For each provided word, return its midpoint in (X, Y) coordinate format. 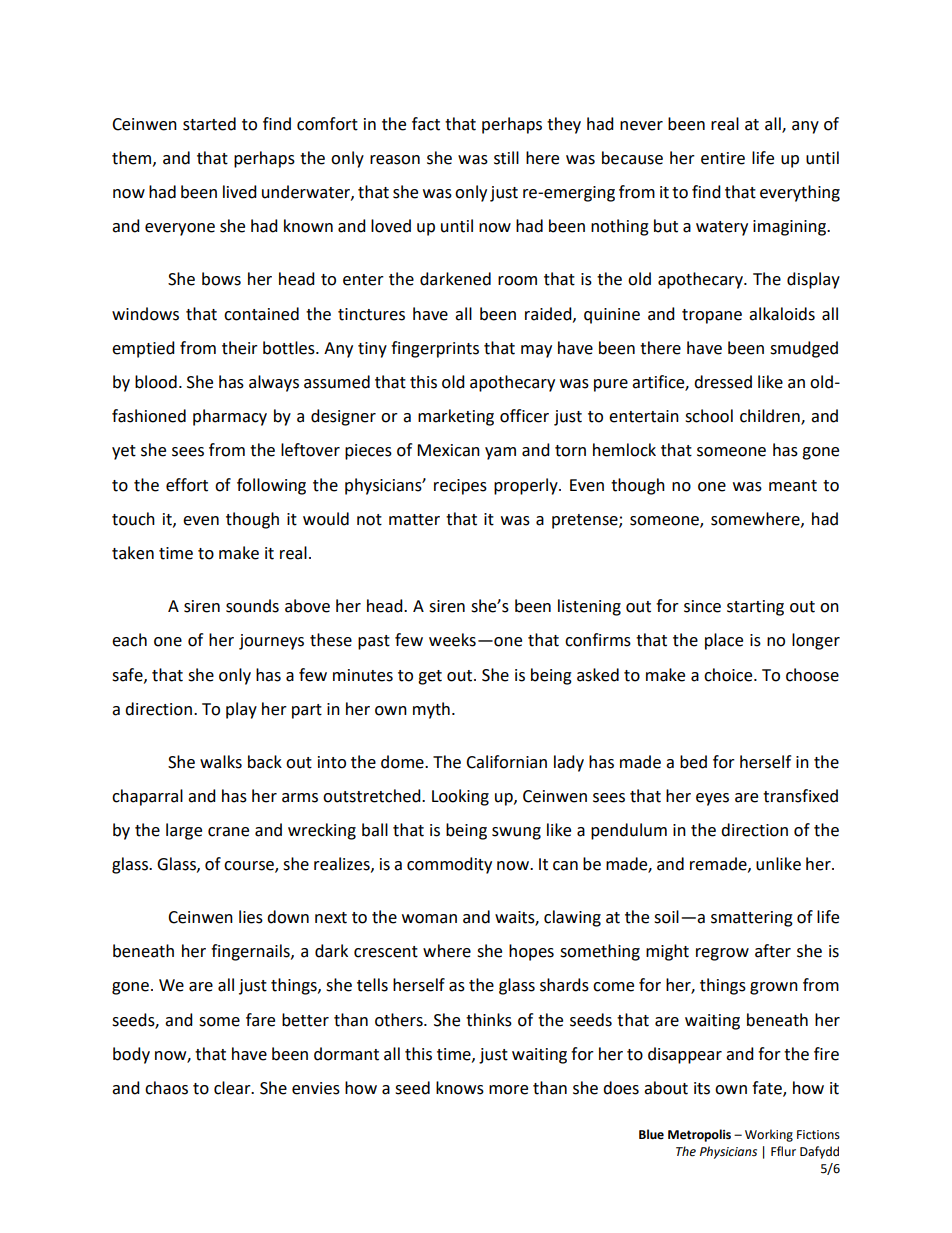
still (506, 158)
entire (723, 158)
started (209, 124)
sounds (252, 606)
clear (233, 1088)
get (430, 677)
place (724, 641)
